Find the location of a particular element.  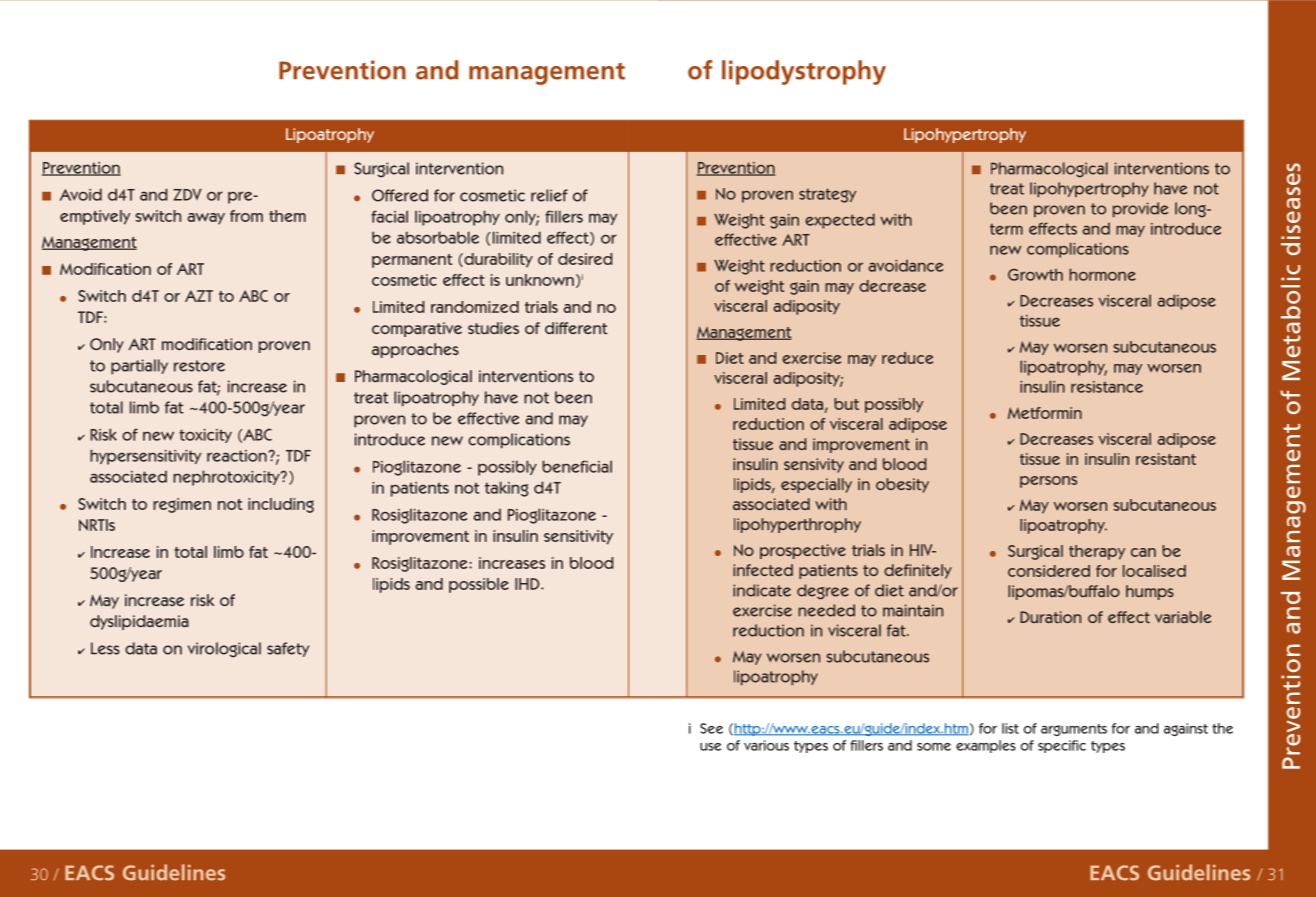

prospective is located at coordinates (803, 551).
